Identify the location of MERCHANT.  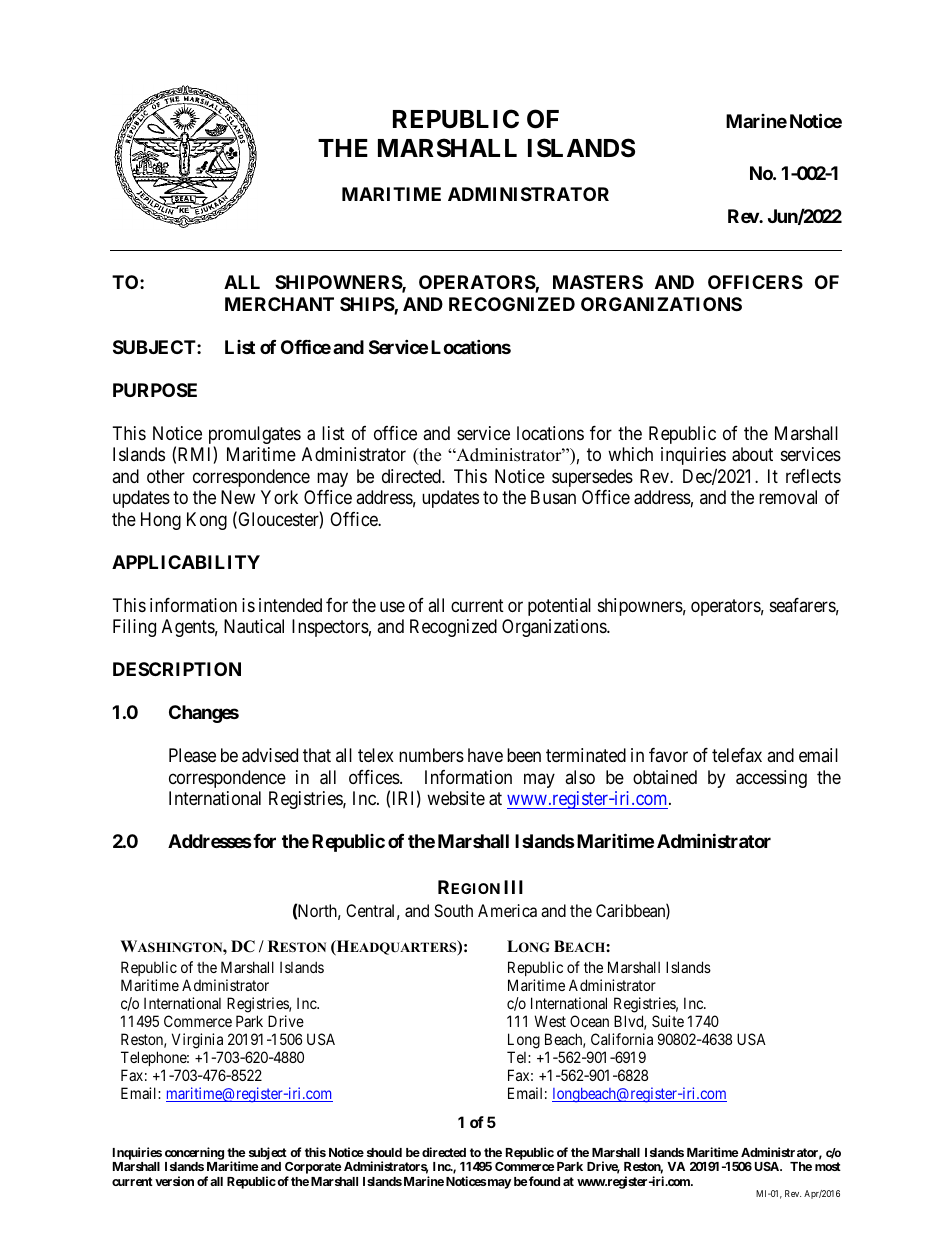
(279, 304).
